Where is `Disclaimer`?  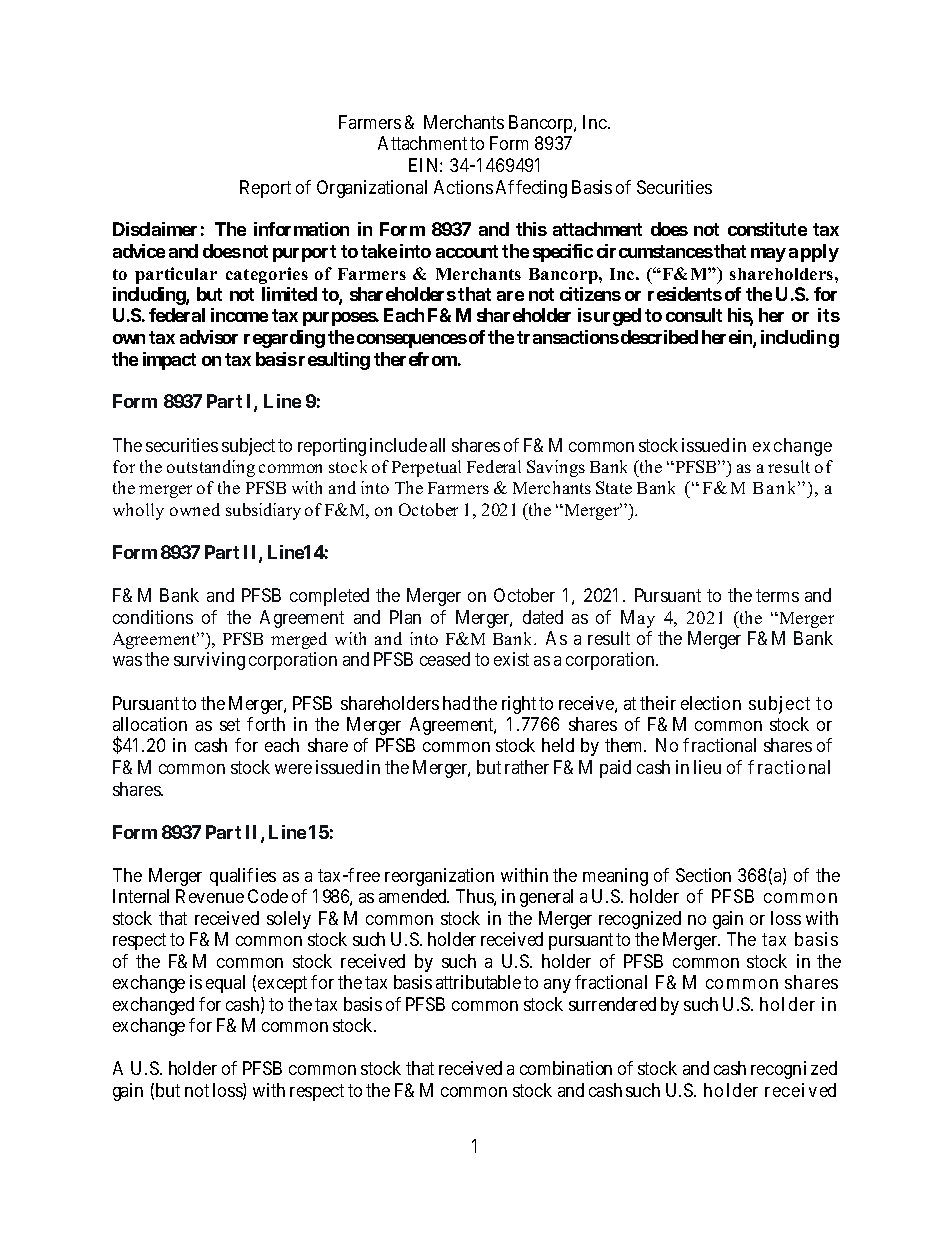 Disclaimer is located at coordinates (155, 229).
